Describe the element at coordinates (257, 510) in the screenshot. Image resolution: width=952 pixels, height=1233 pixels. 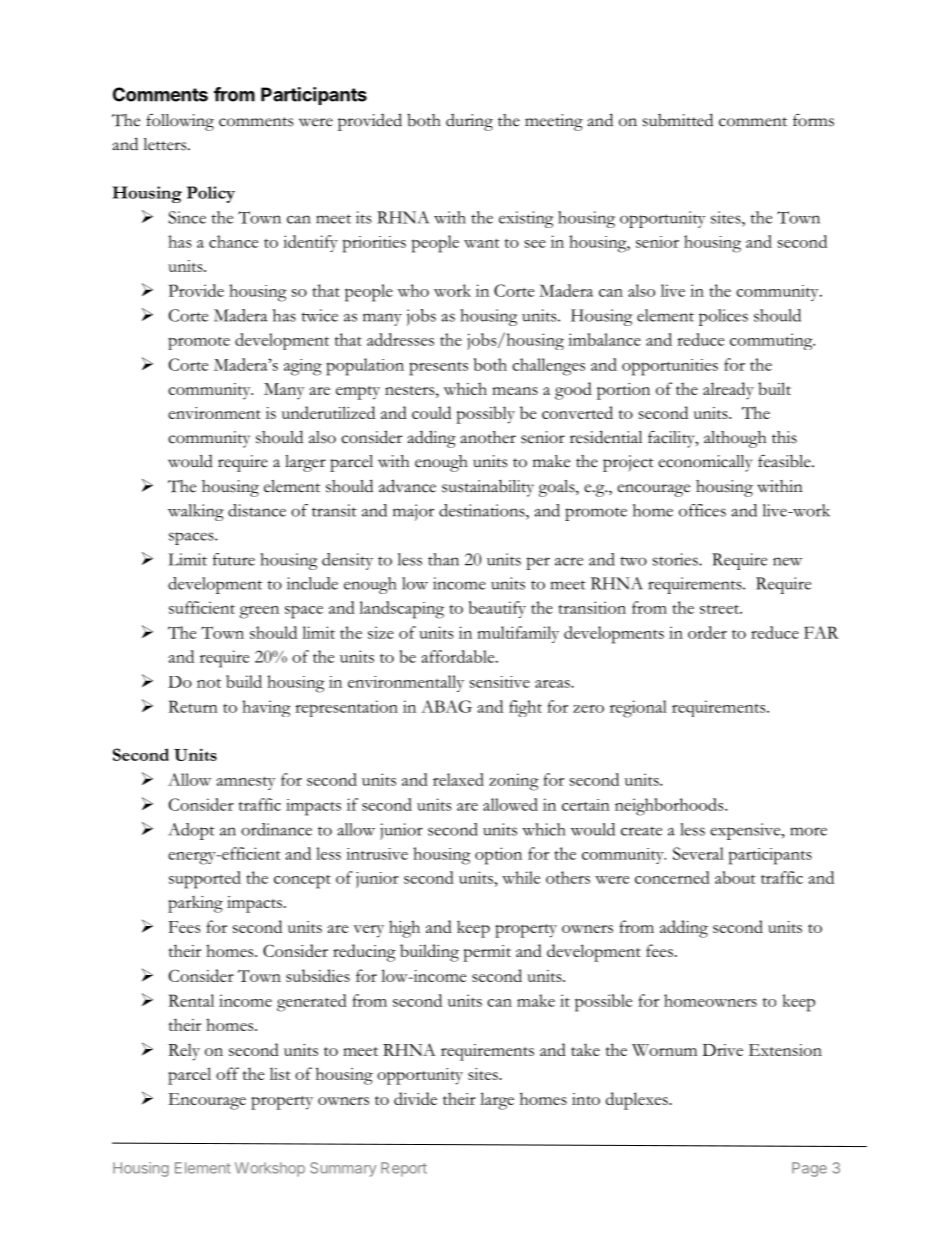
I see `distance` at that location.
